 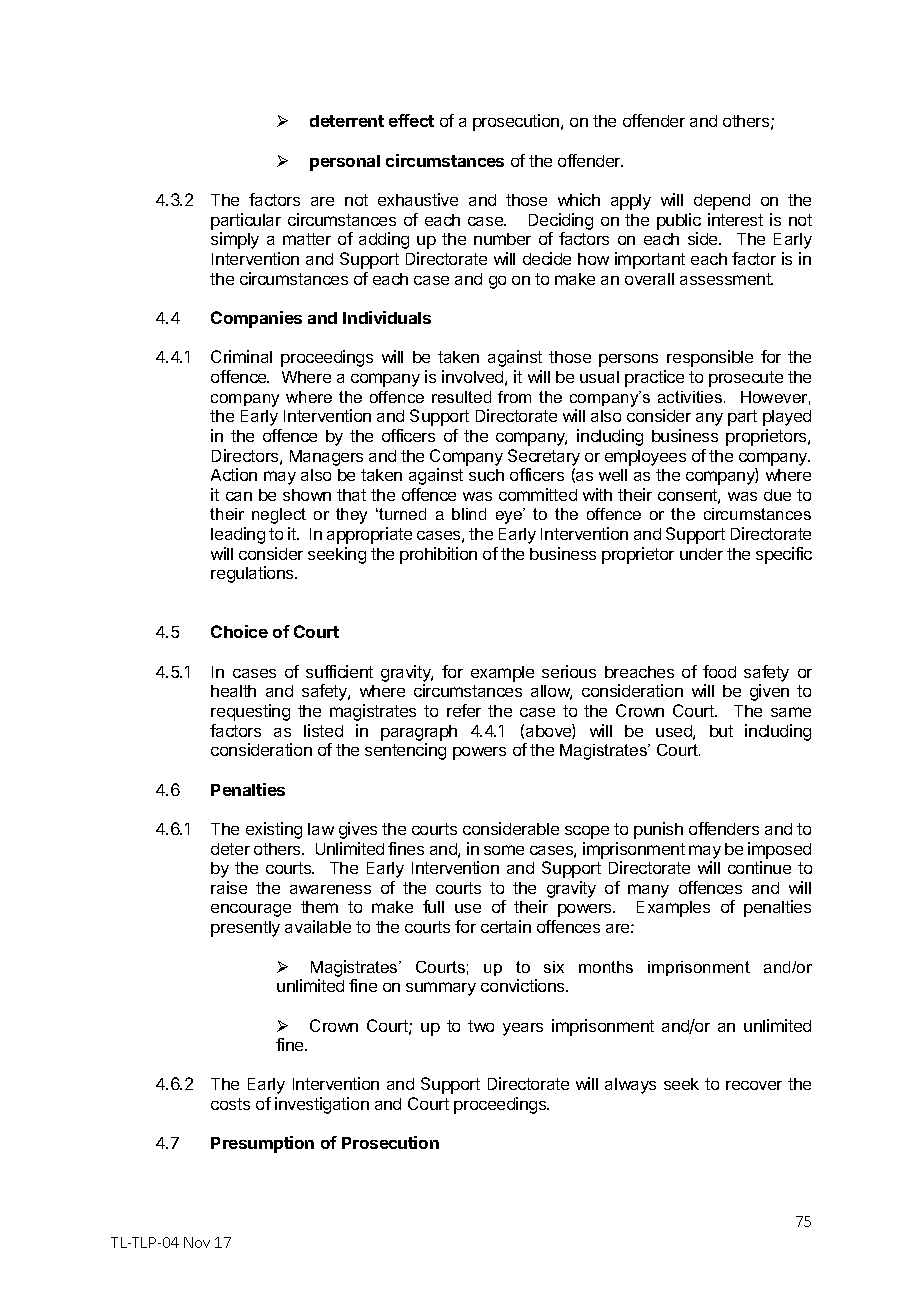 What do you see at coordinates (722, 202) in the screenshot?
I see `depend` at bounding box center [722, 202].
